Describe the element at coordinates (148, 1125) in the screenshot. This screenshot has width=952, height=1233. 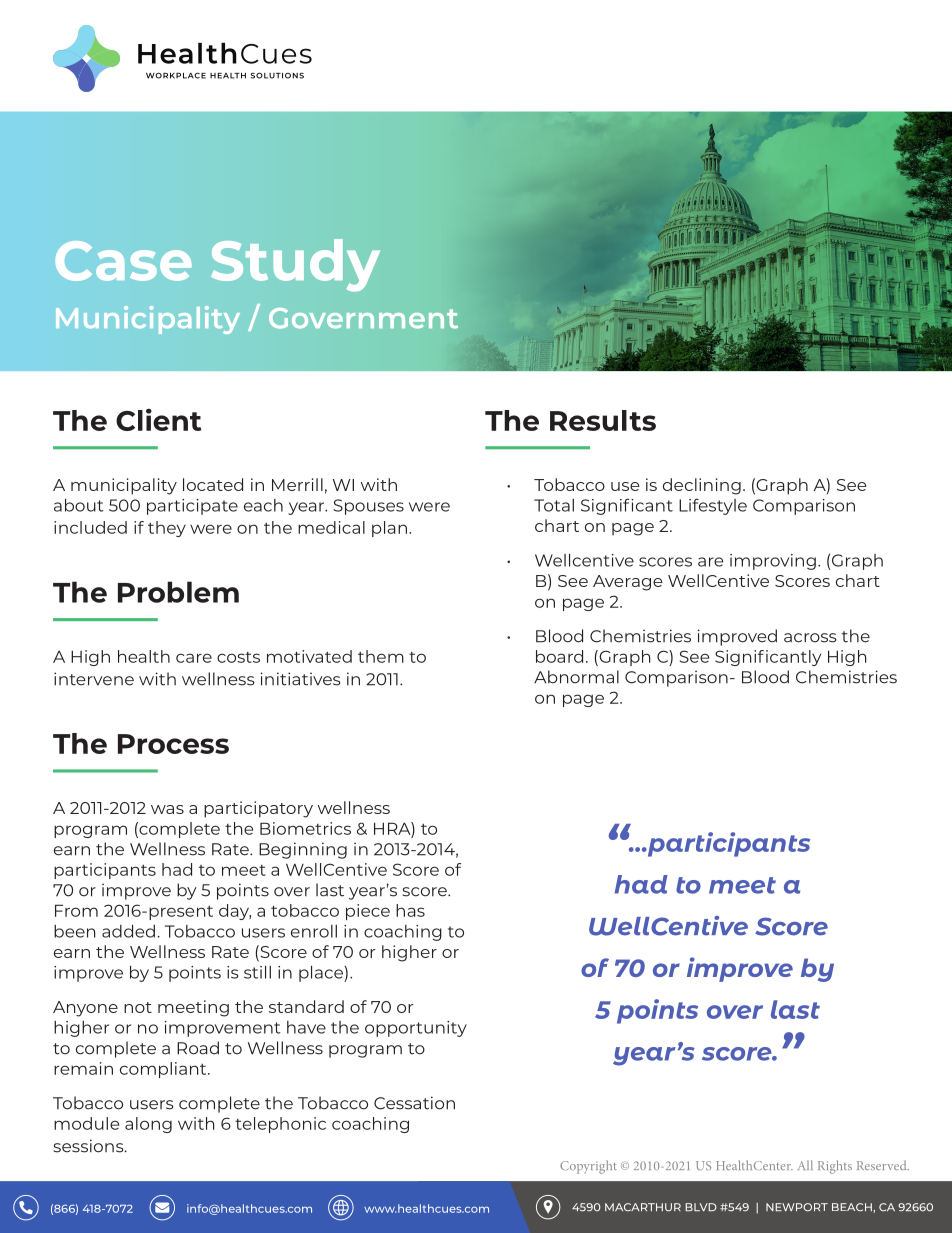
I see `along` at that location.
